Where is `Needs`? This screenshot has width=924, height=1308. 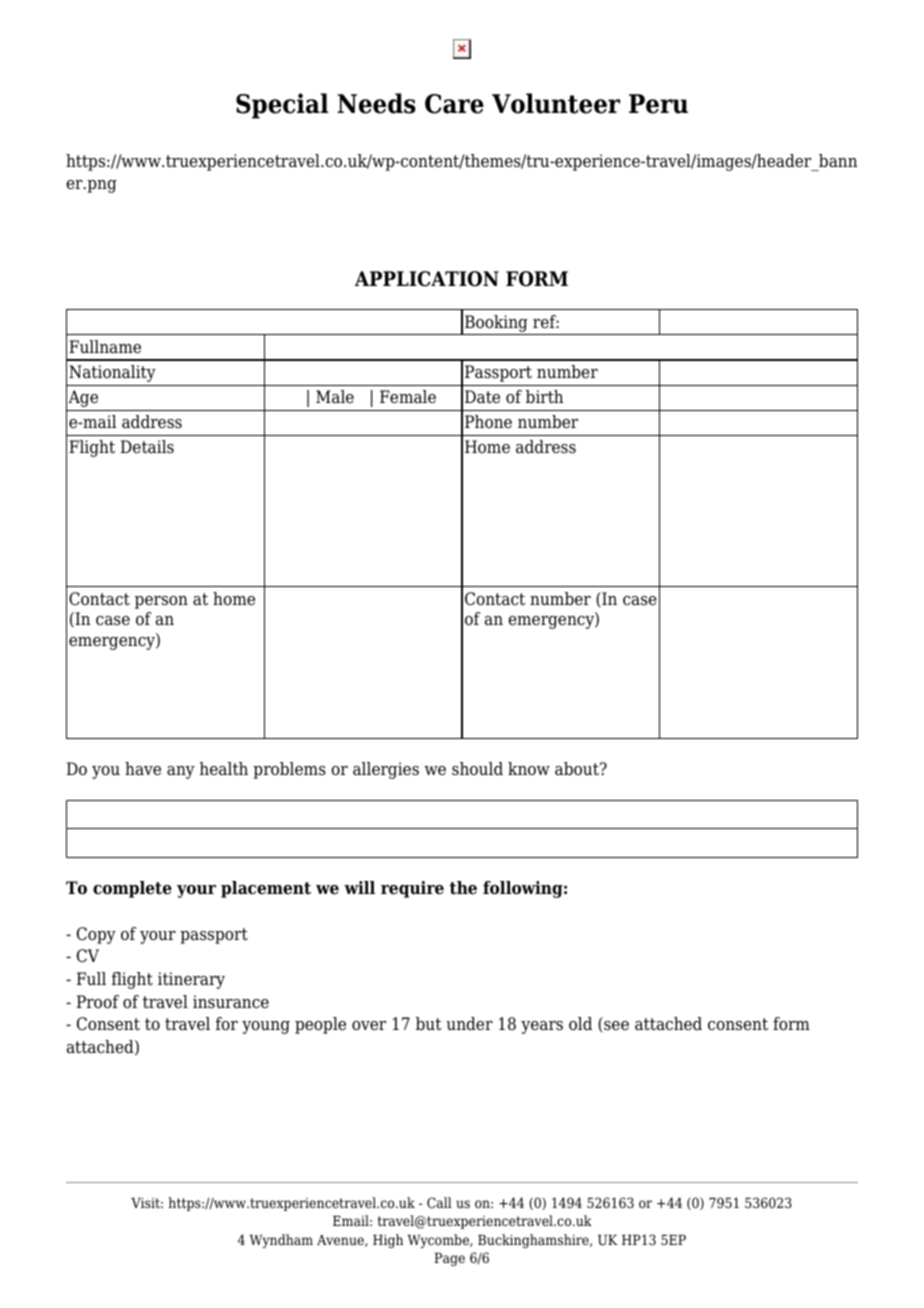 Needs is located at coordinates (376, 103).
